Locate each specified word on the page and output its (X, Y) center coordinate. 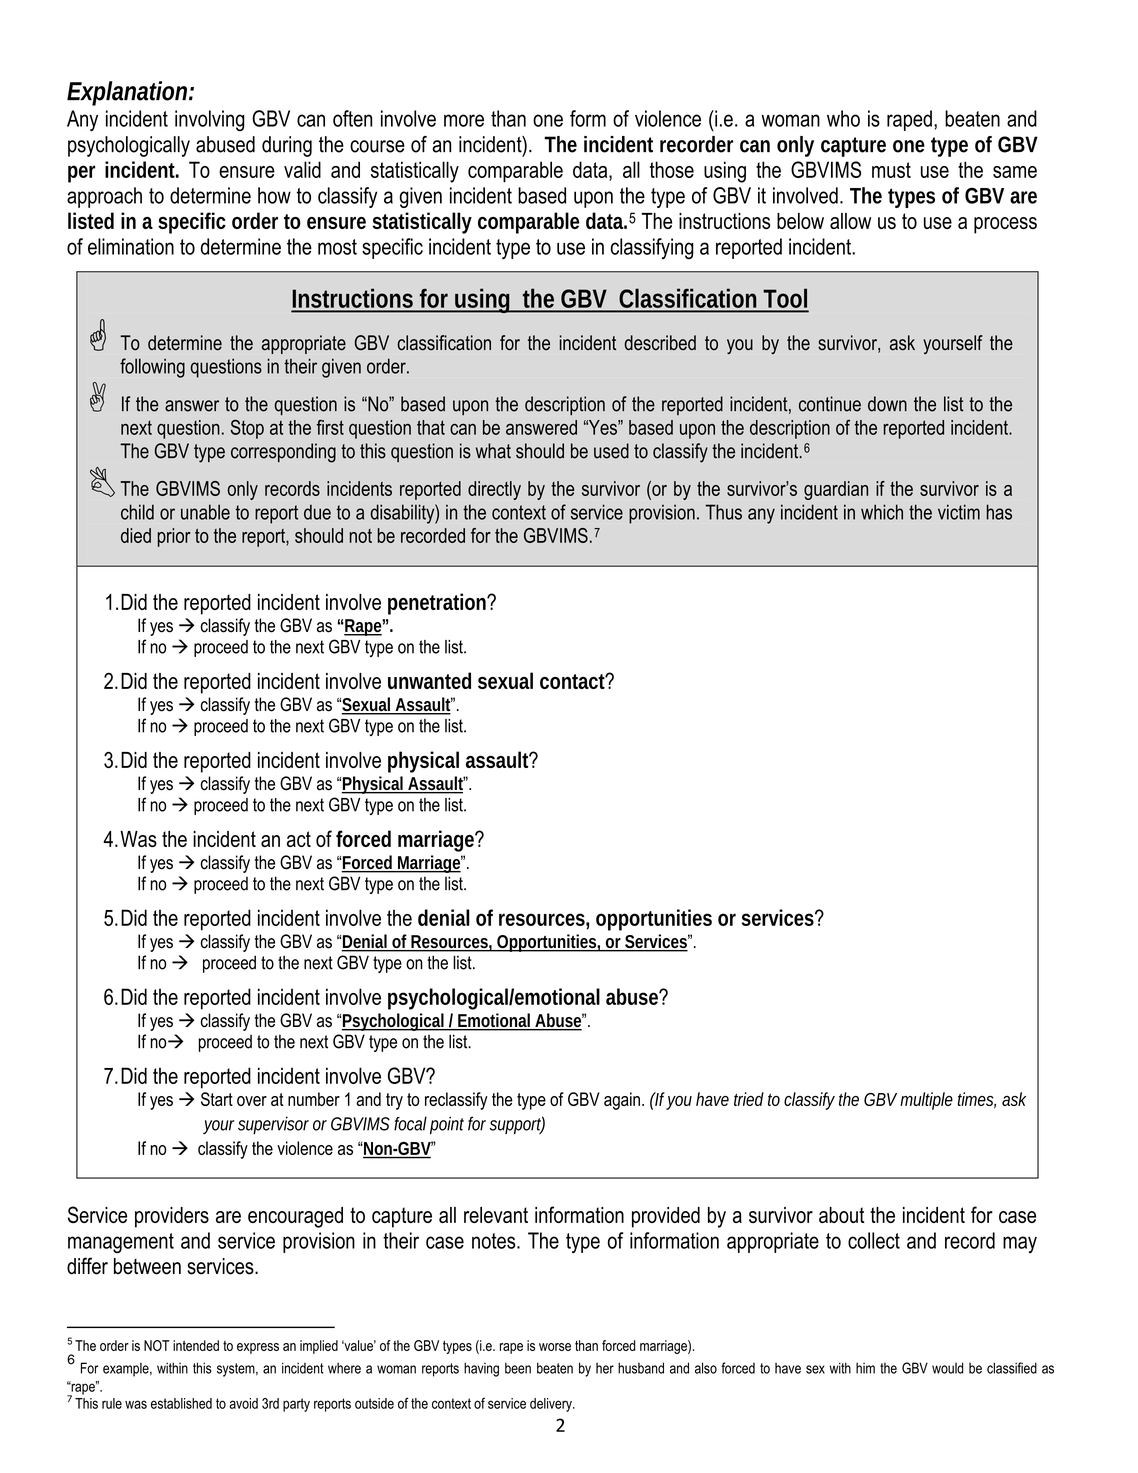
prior (174, 537)
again (622, 1101)
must (891, 170)
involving (210, 121)
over (252, 1101)
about (841, 1215)
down (887, 404)
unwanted (429, 680)
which (882, 512)
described (660, 343)
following (152, 368)
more (464, 120)
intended (196, 1345)
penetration (438, 604)
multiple (926, 1101)
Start (217, 1099)
